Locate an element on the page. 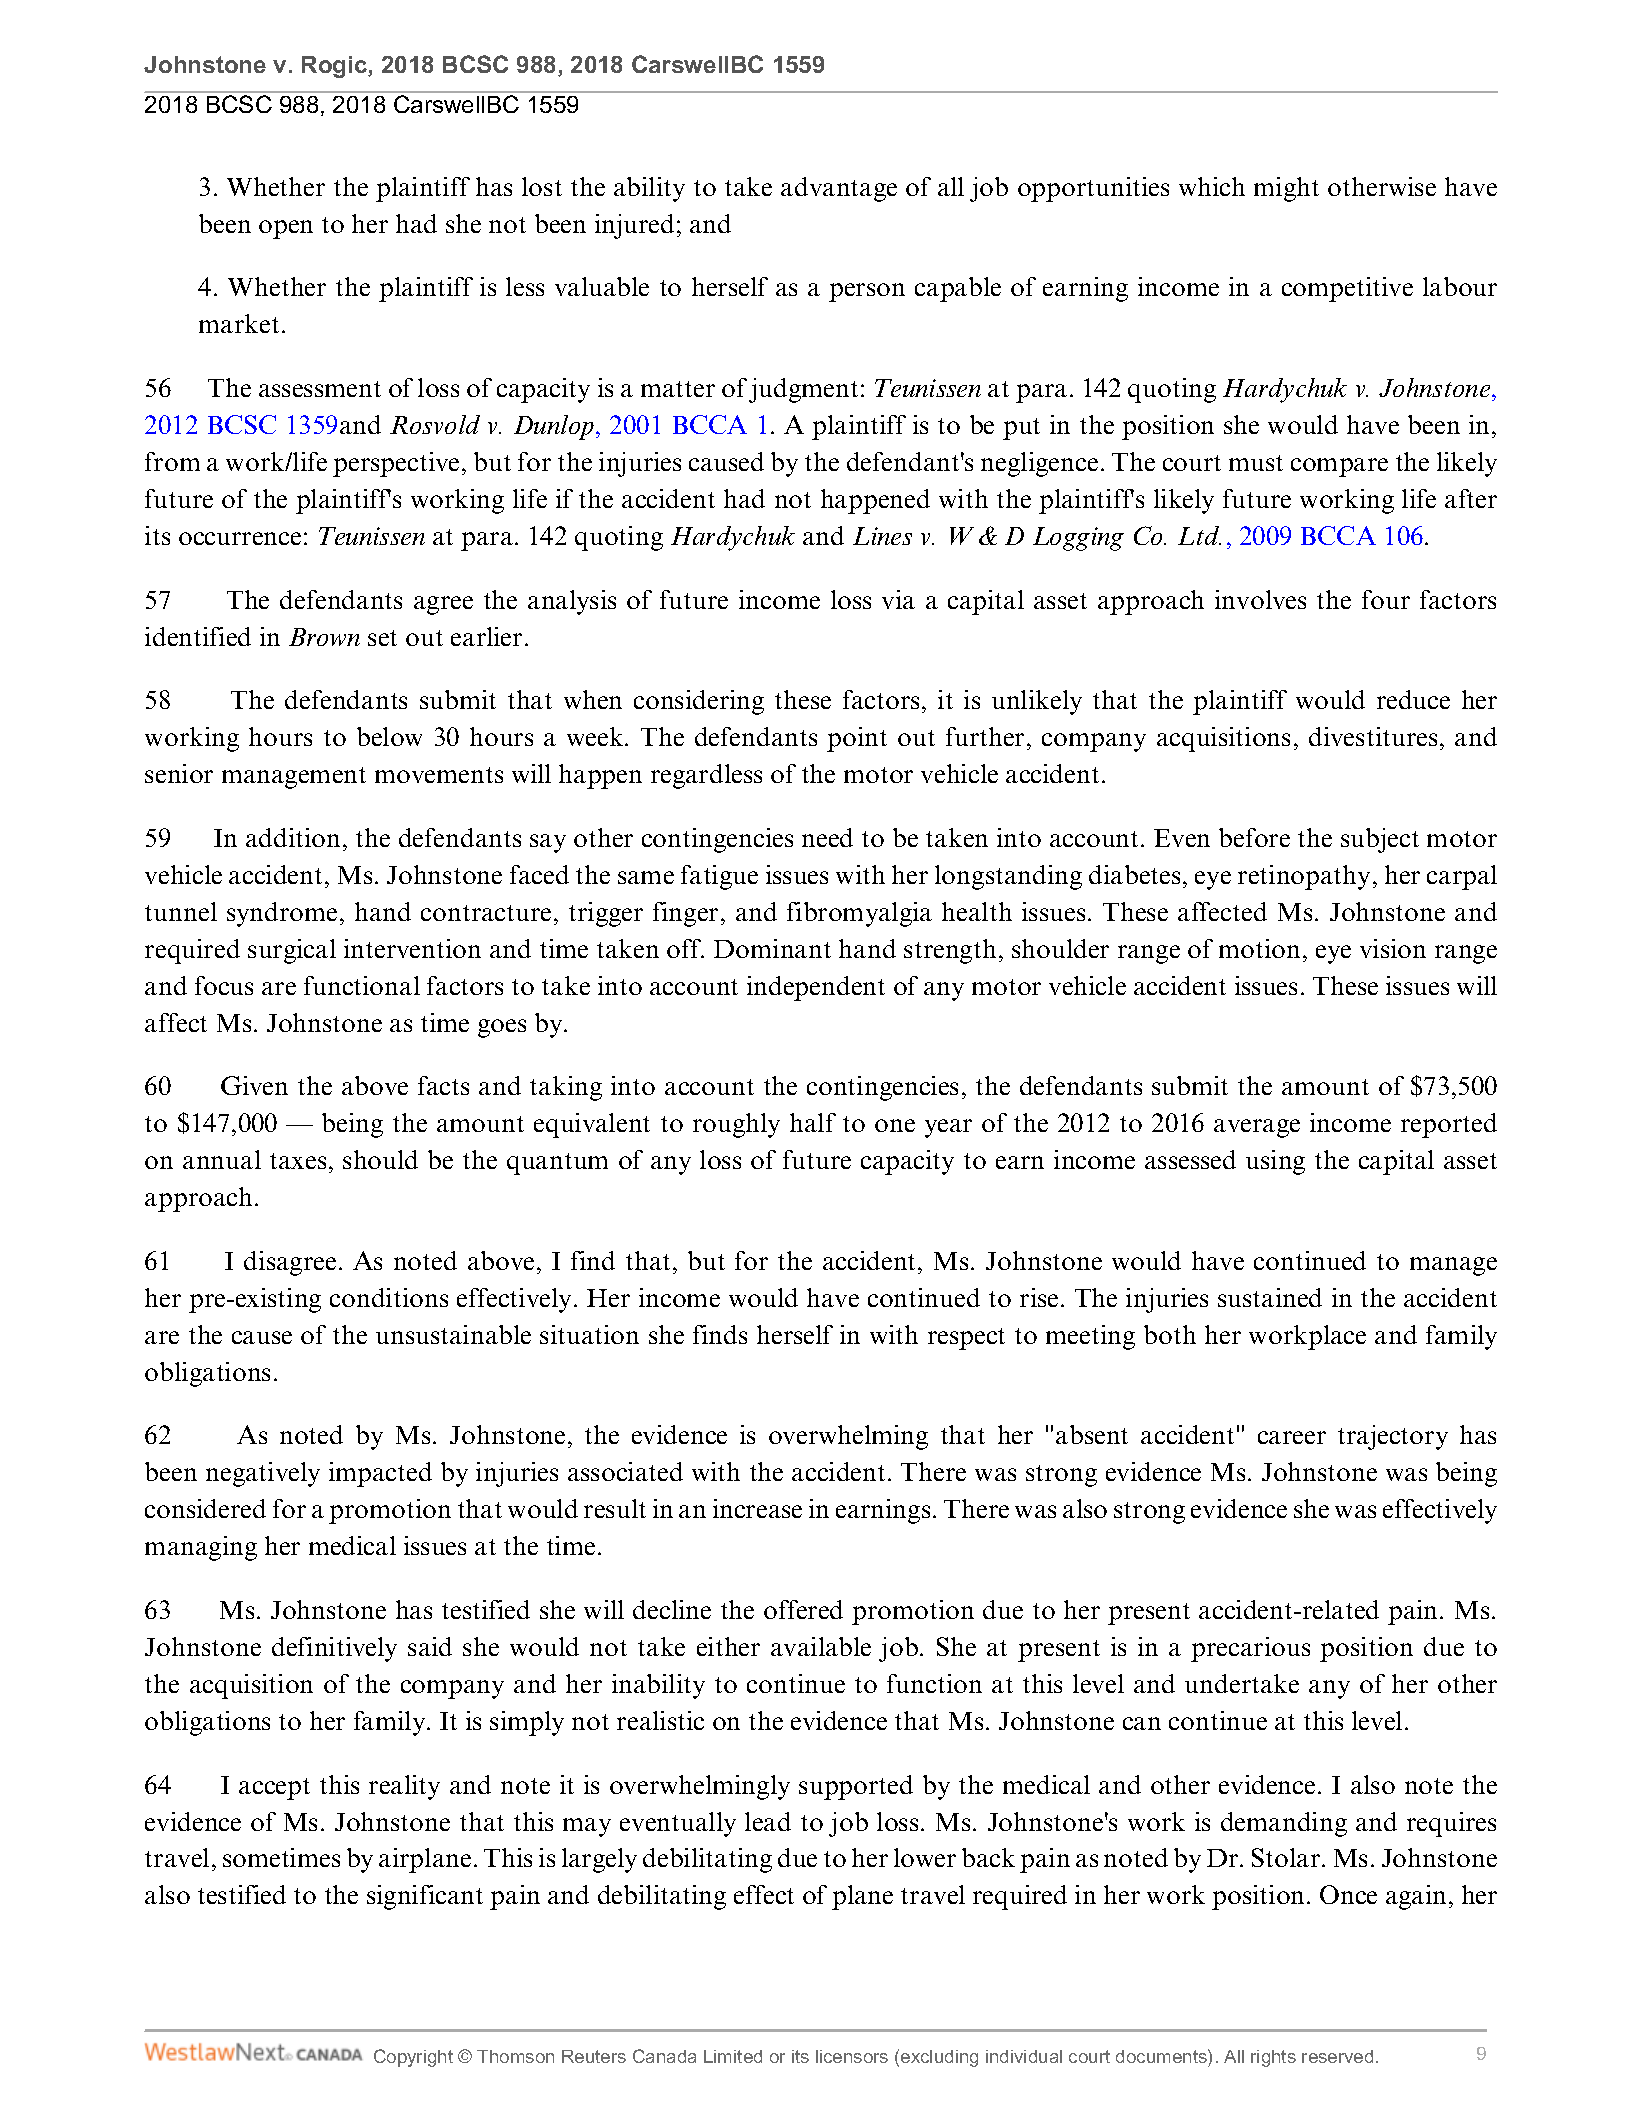  Copyright is located at coordinates (413, 2058).
